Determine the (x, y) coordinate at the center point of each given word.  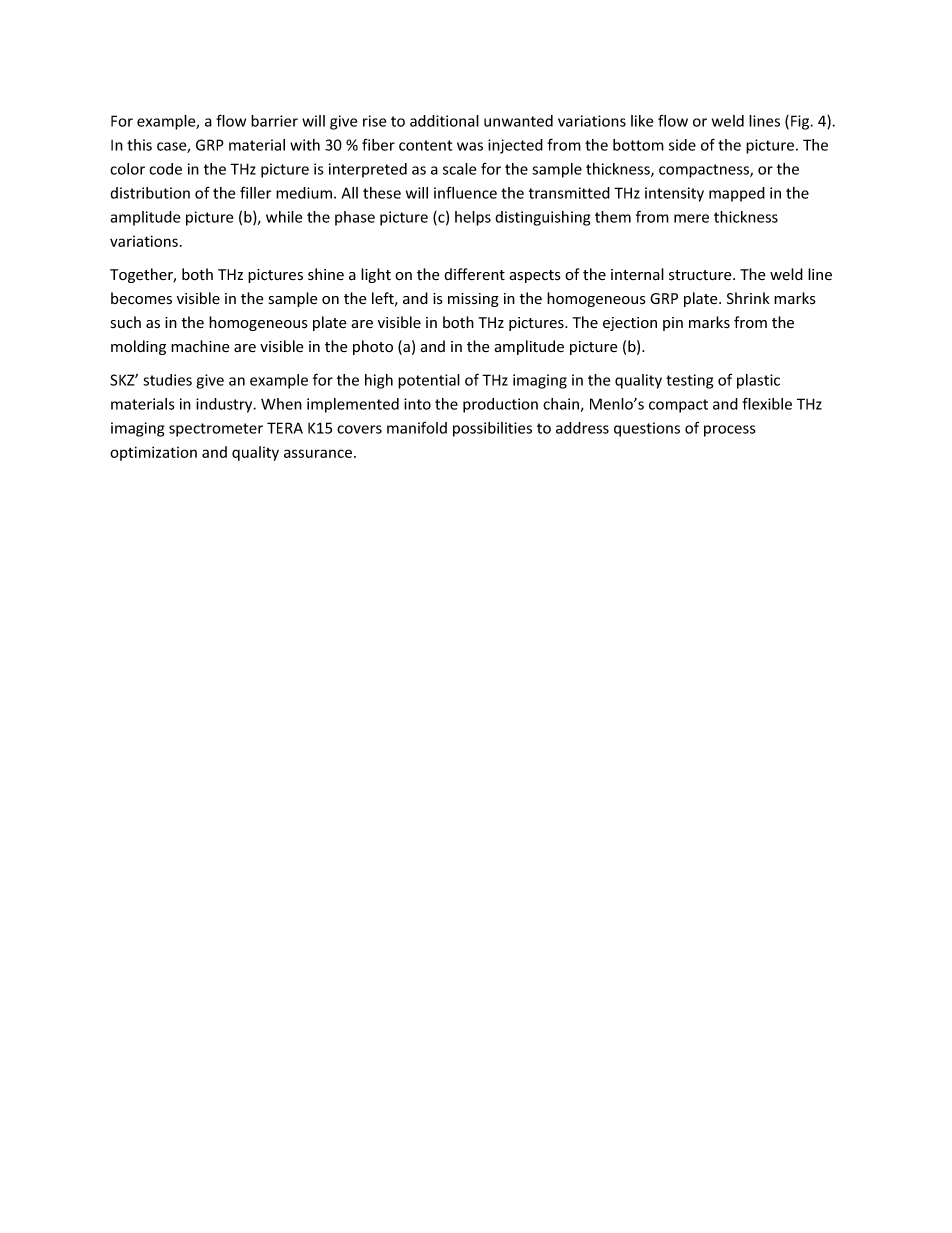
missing (473, 300)
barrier (274, 121)
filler (255, 193)
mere (691, 218)
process (730, 431)
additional (444, 121)
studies (167, 380)
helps (473, 218)
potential (429, 381)
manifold (417, 428)
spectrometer (216, 430)
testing (689, 381)
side (682, 145)
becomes (141, 298)
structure (701, 275)
